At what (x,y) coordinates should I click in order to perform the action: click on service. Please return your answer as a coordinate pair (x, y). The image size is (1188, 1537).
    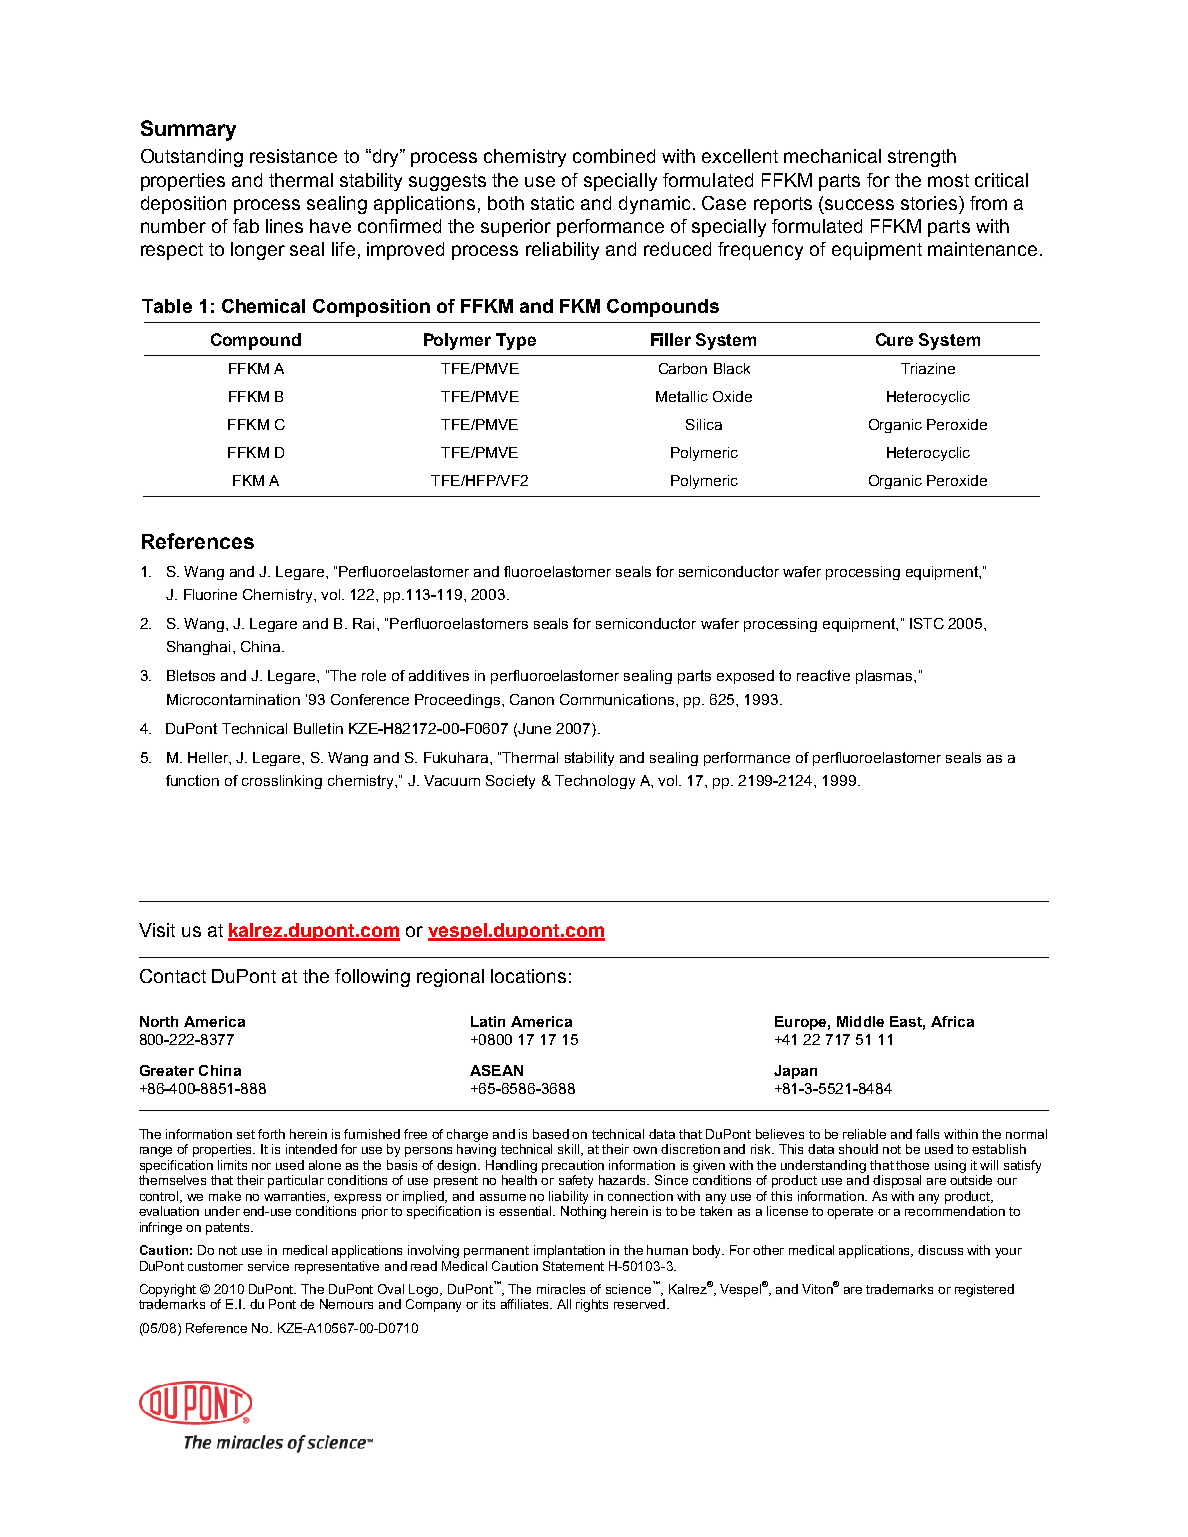
    Looking at the image, I should click on (268, 1266).
